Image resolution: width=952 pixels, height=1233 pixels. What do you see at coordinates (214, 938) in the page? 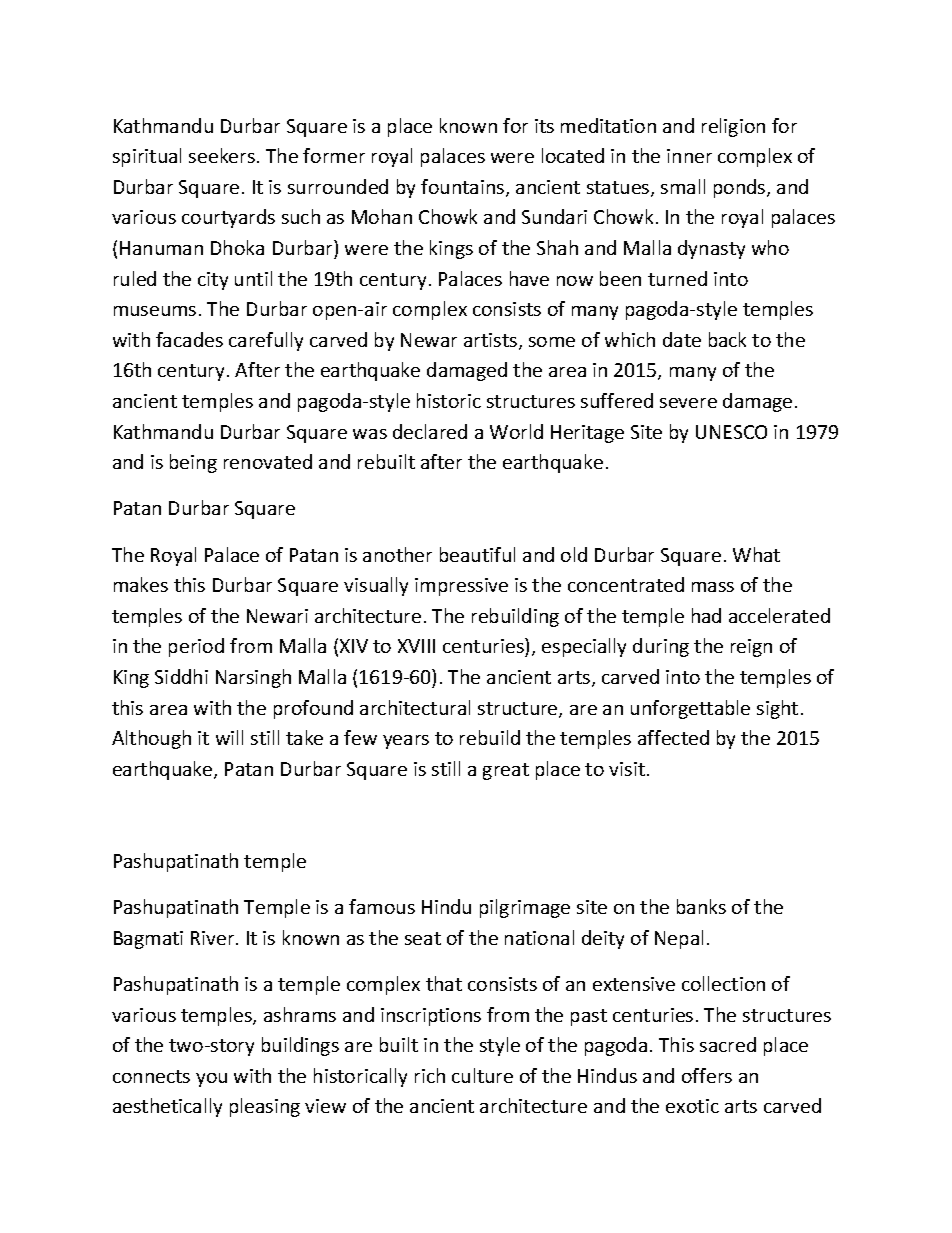
I see `River` at bounding box center [214, 938].
